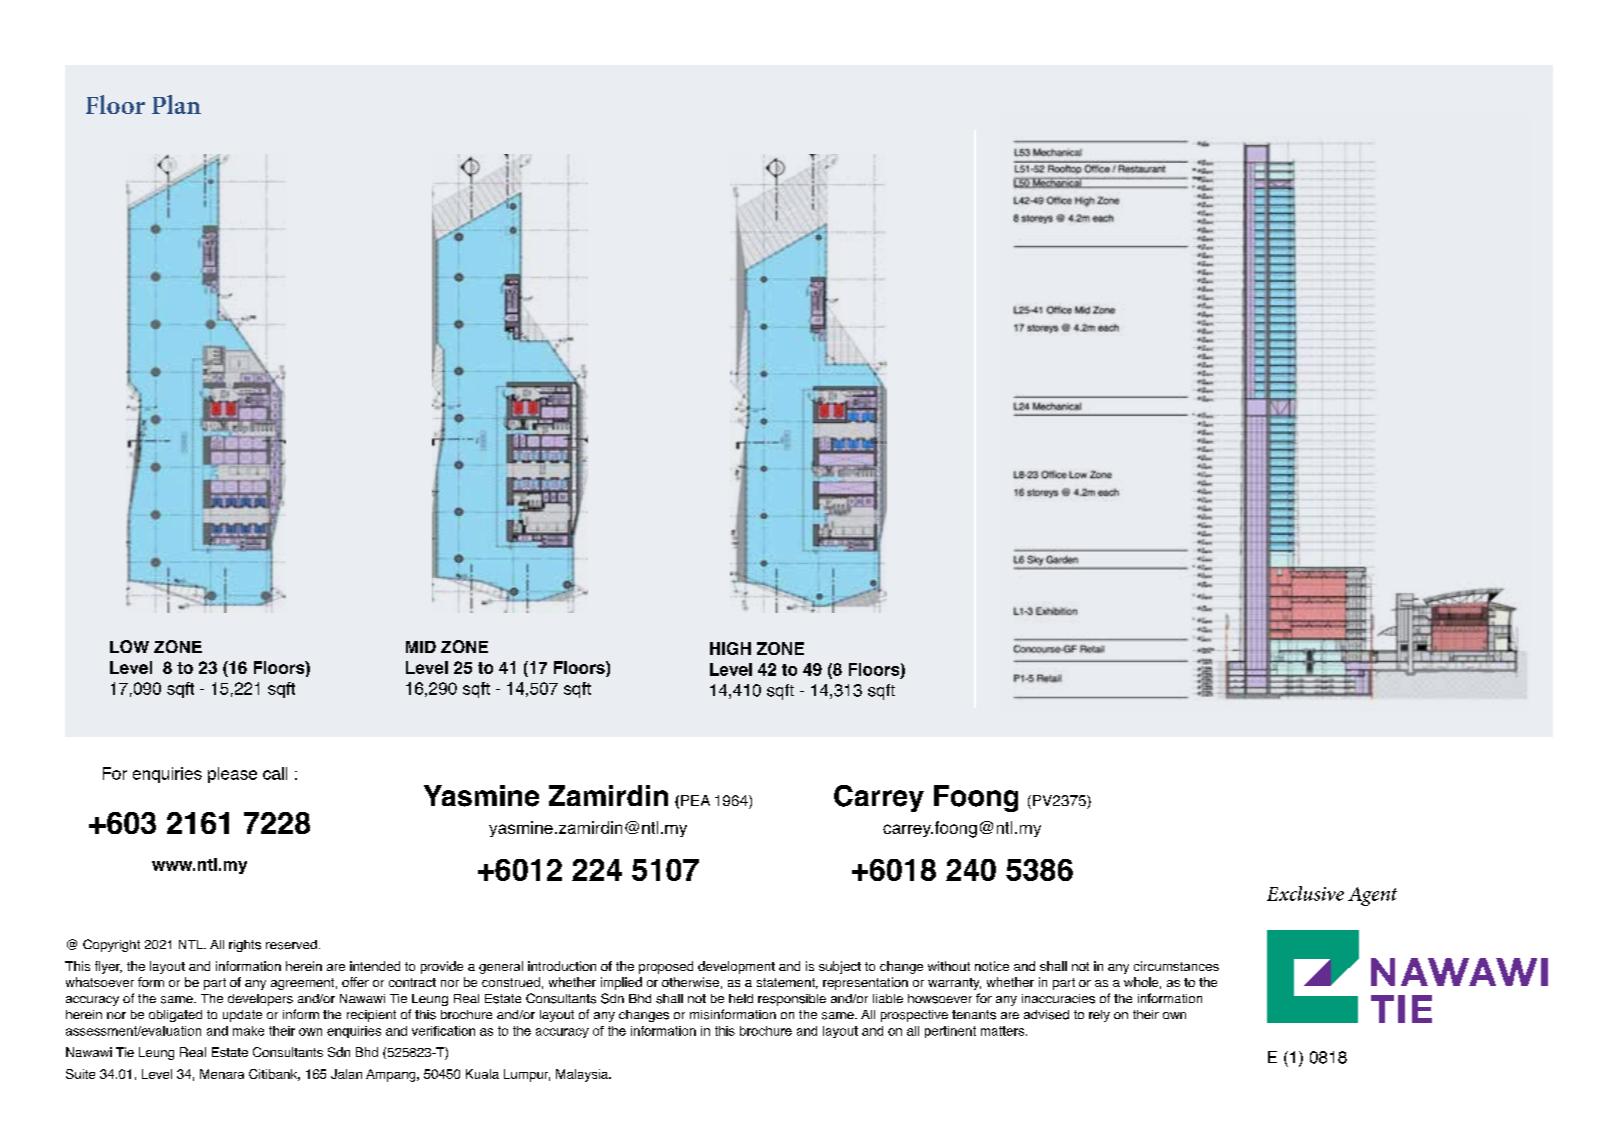 Image resolution: width=1618 pixels, height=1144 pixels. What do you see at coordinates (248, 1031) in the document?
I see `make` at bounding box center [248, 1031].
